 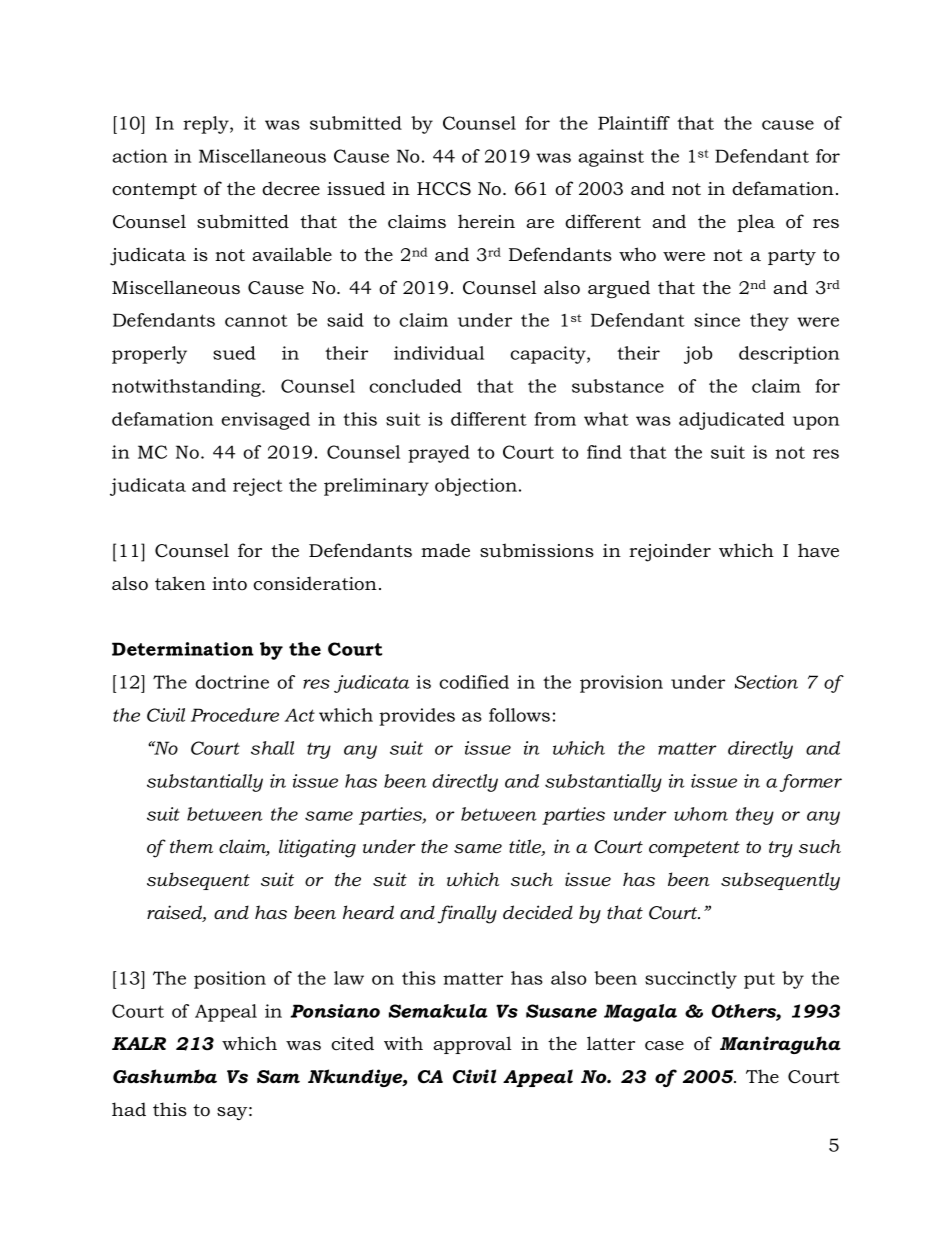 What do you see at coordinates (766, 682) in the document?
I see `Section` at bounding box center [766, 682].
